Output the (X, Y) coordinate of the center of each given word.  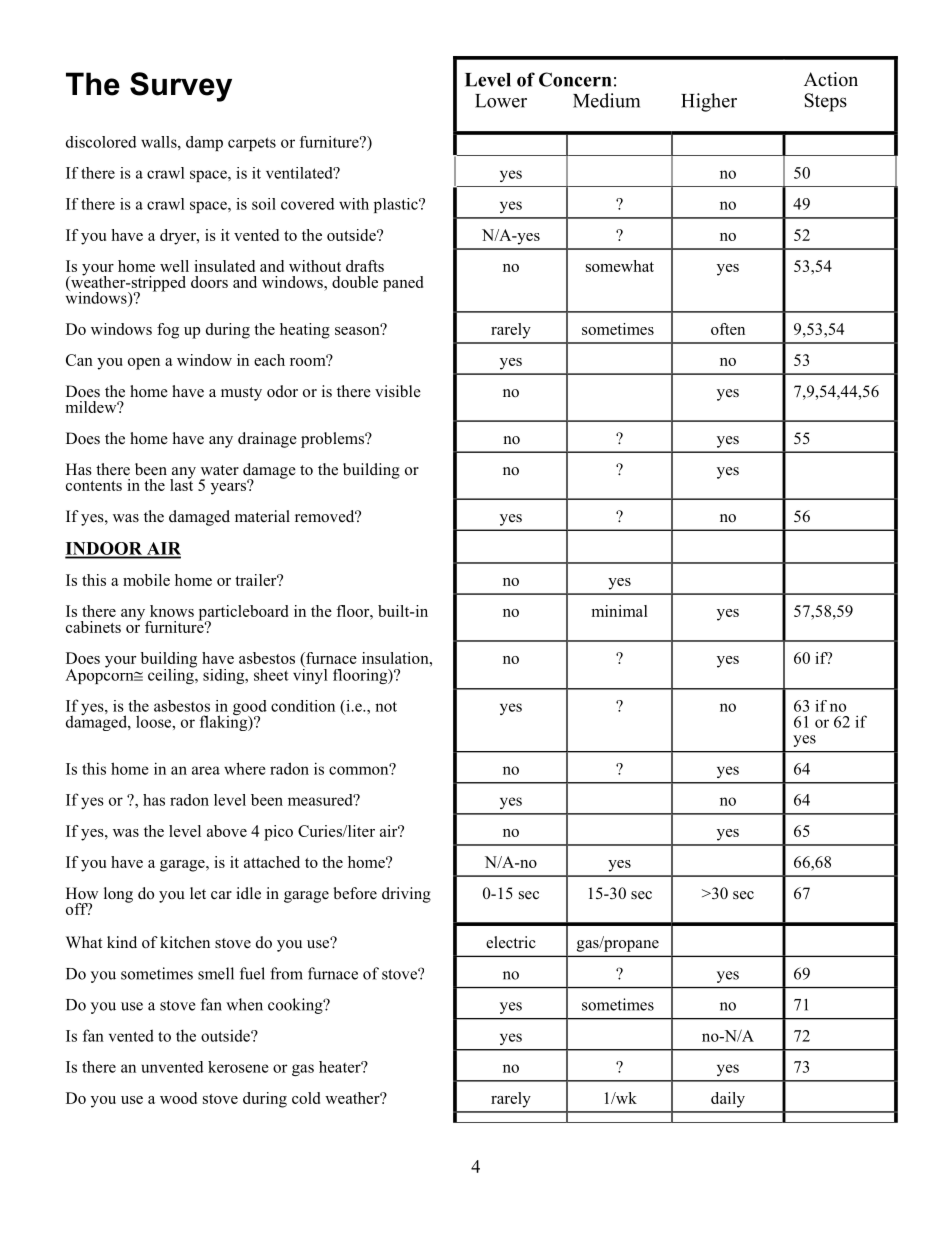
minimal (620, 611)
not (386, 706)
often (728, 329)
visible (398, 391)
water (220, 470)
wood (178, 1098)
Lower (501, 101)
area (206, 770)
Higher (709, 102)
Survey (181, 87)
